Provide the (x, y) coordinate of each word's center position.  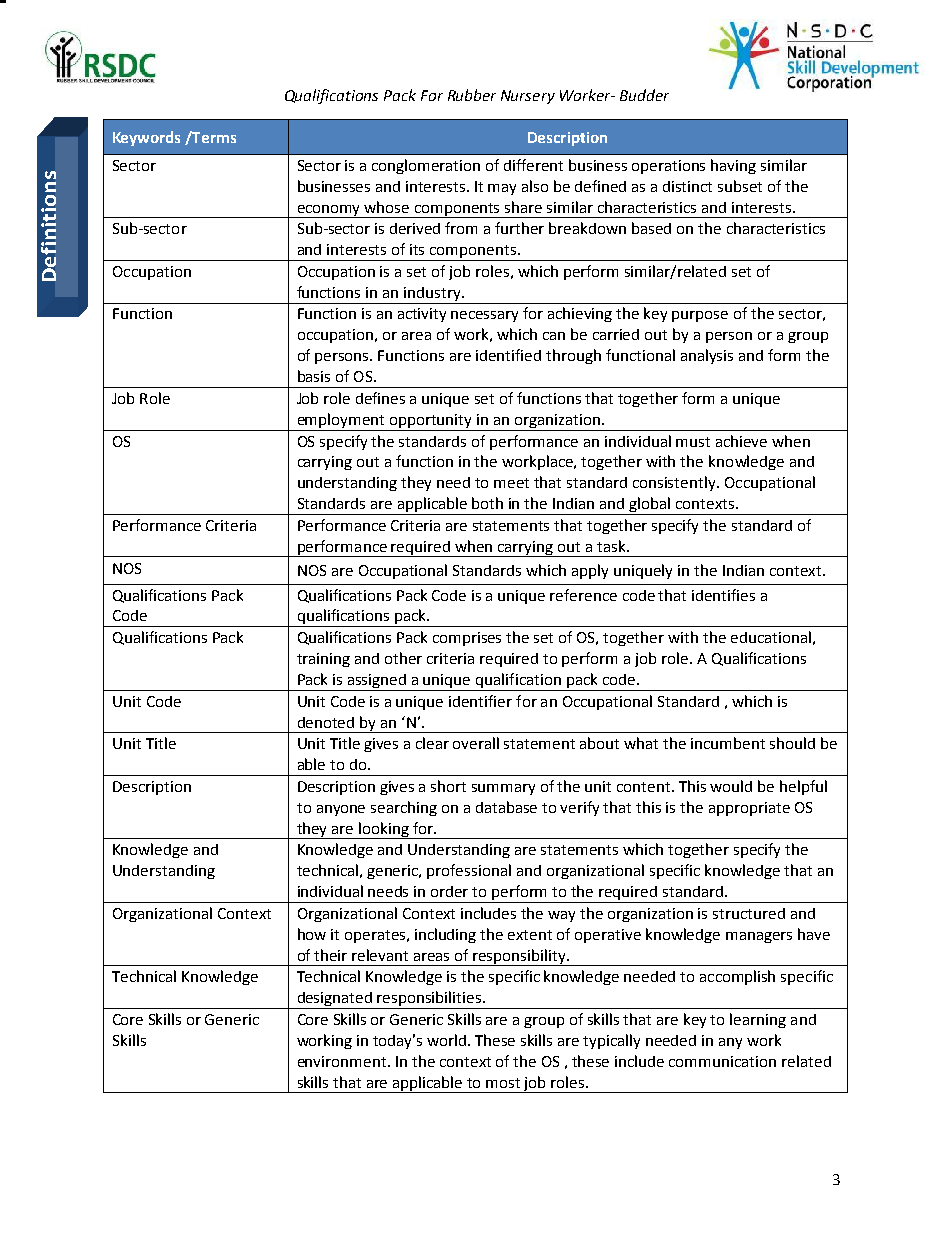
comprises (467, 639)
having (733, 166)
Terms (213, 137)
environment (343, 1061)
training (323, 660)
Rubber (472, 95)
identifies (723, 595)
